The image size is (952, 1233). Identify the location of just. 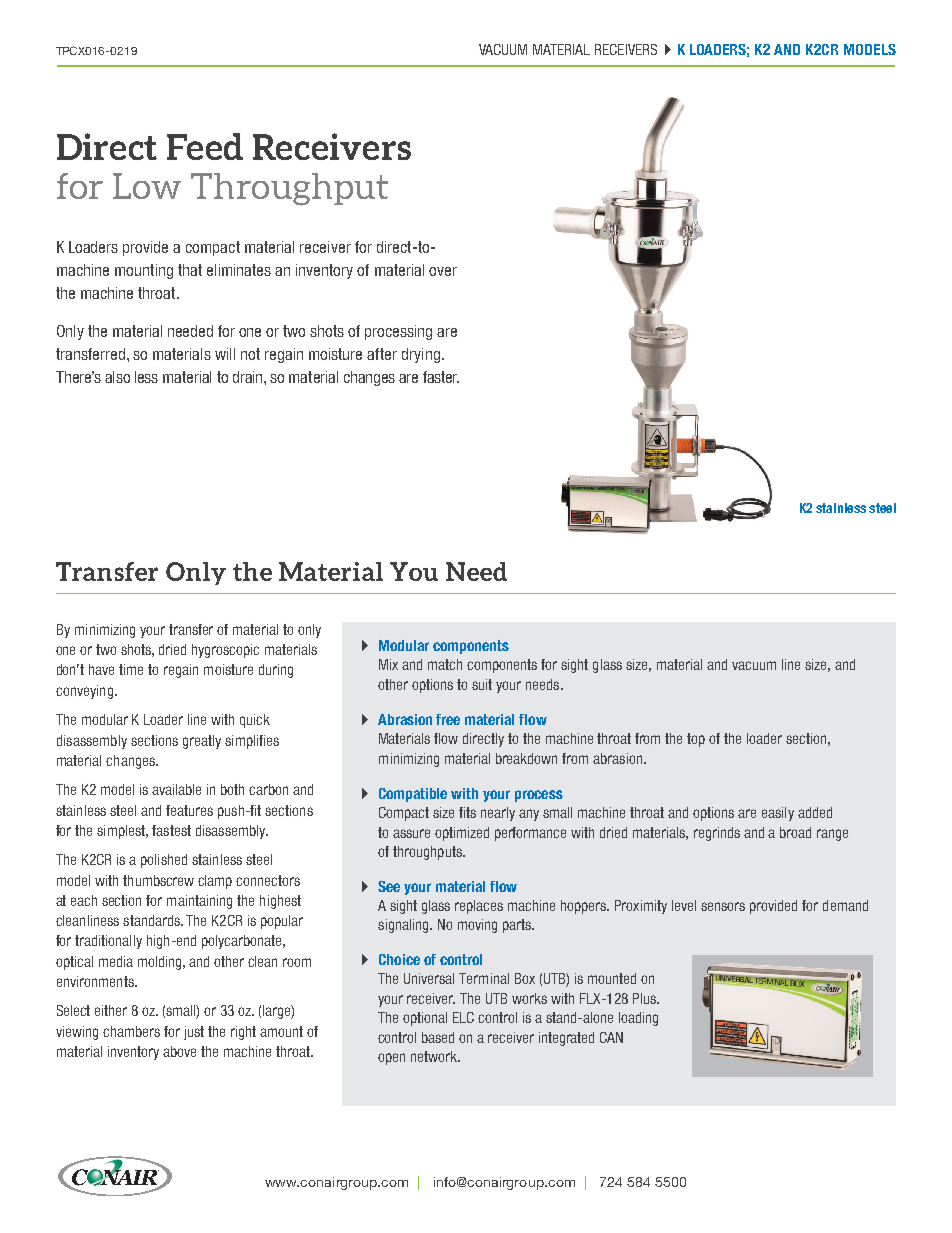
(194, 1033).
